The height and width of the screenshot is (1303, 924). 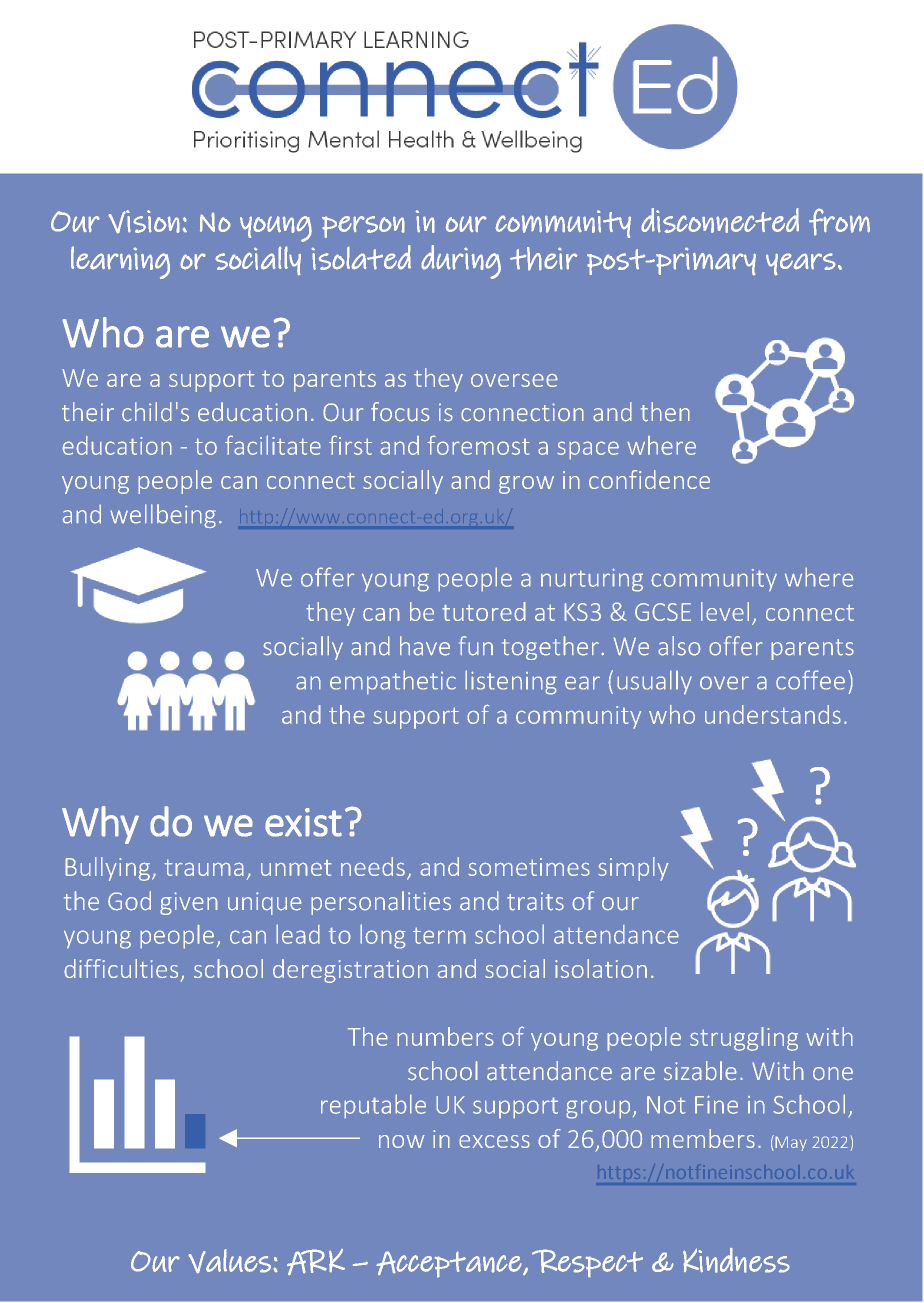 What do you see at coordinates (461, 262) in the screenshot?
I see `during` at bounding box center [461, 262].
